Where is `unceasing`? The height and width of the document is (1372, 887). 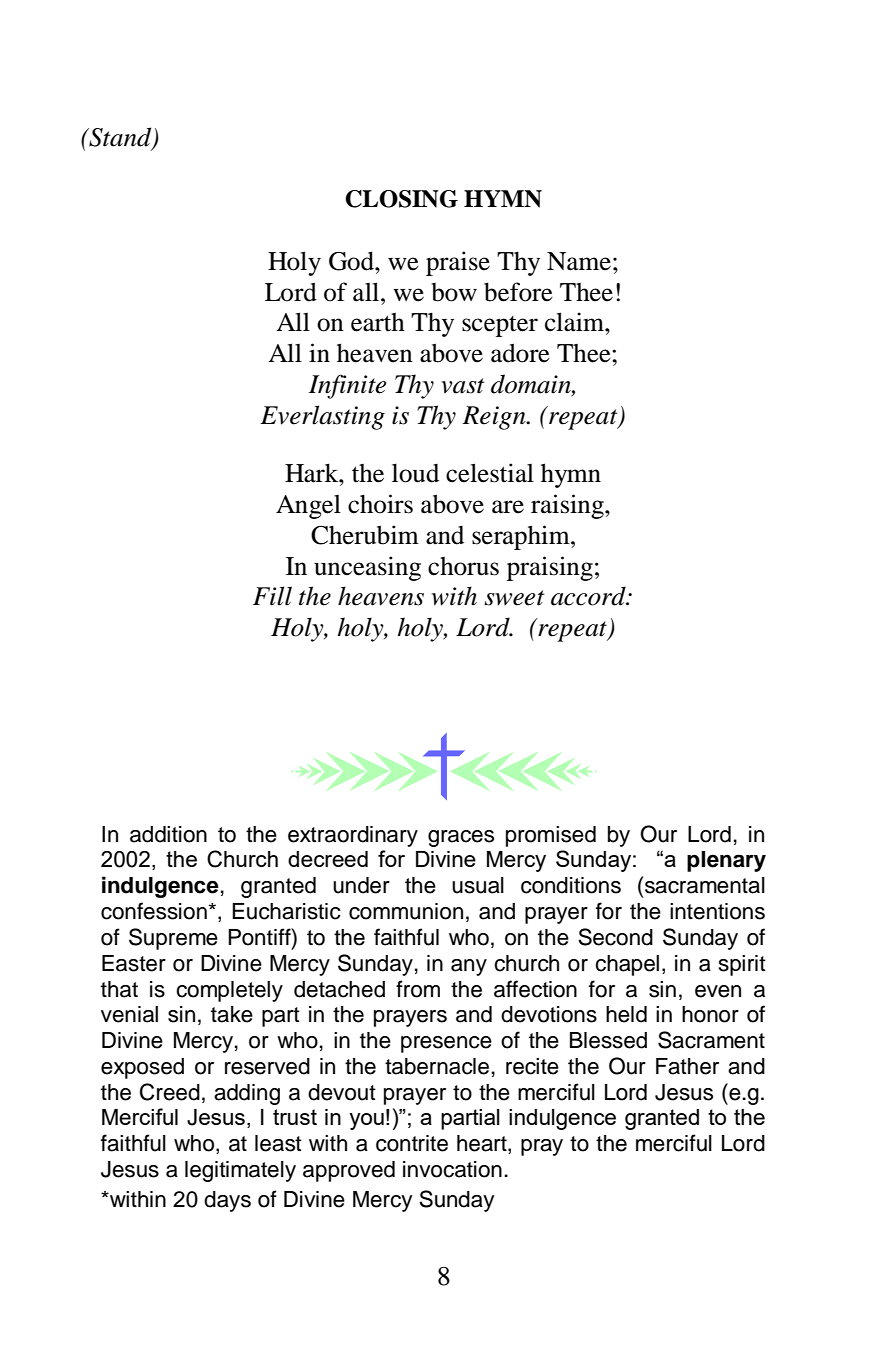
unceasing is located at coordinates (367, 568).
